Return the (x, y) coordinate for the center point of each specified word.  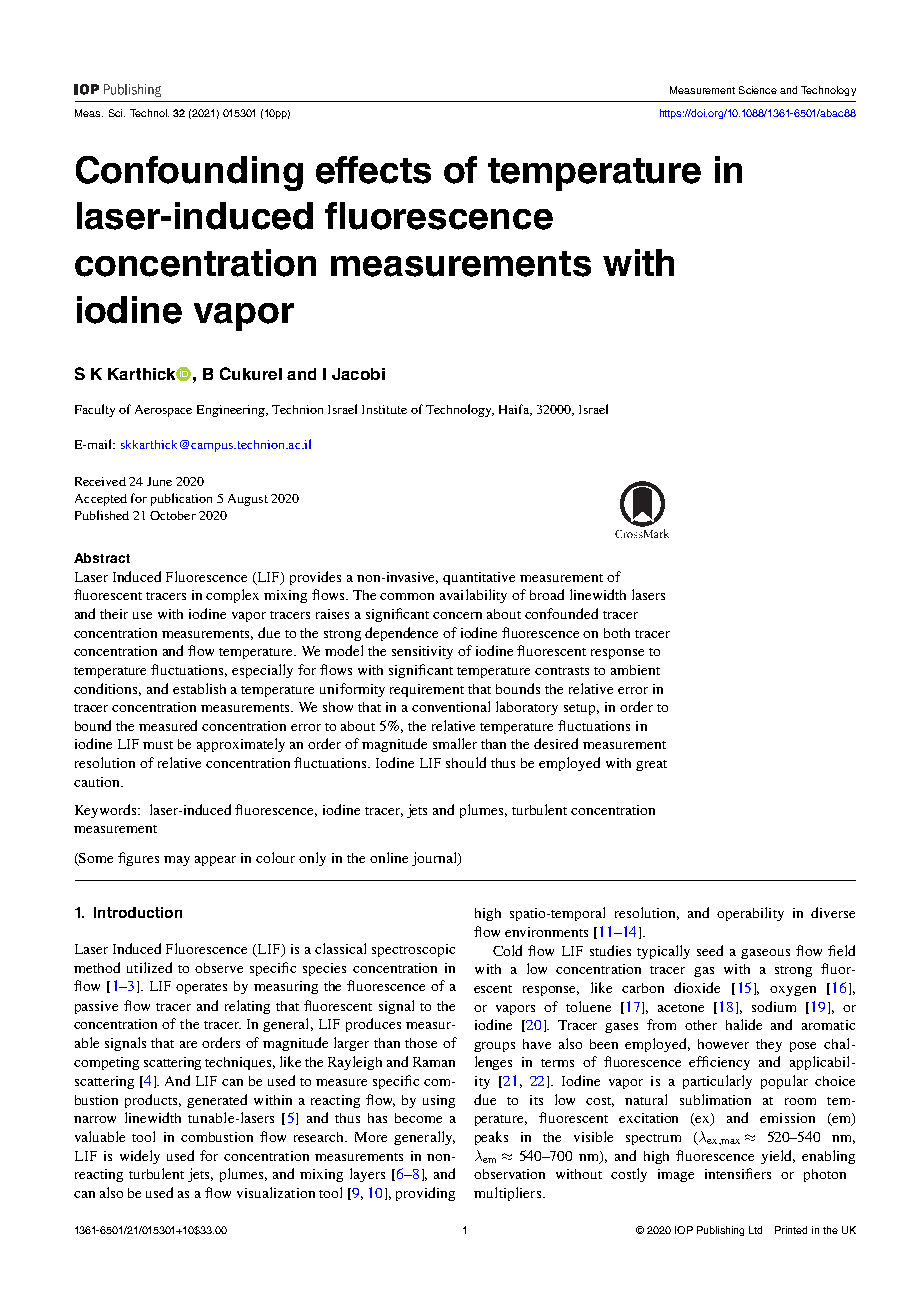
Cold (507, 950)
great (651, 765)
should (466, 762)
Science (758, 90)
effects (373, 170)
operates (201, 988)
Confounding (189, 173)
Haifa (515, 410)
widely (140, 1157)
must (158, 745)
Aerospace (163, 411)
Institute (384, 409)
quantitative (479, 578)
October (173, 515)
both (617, 633)
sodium (774, 1006)
